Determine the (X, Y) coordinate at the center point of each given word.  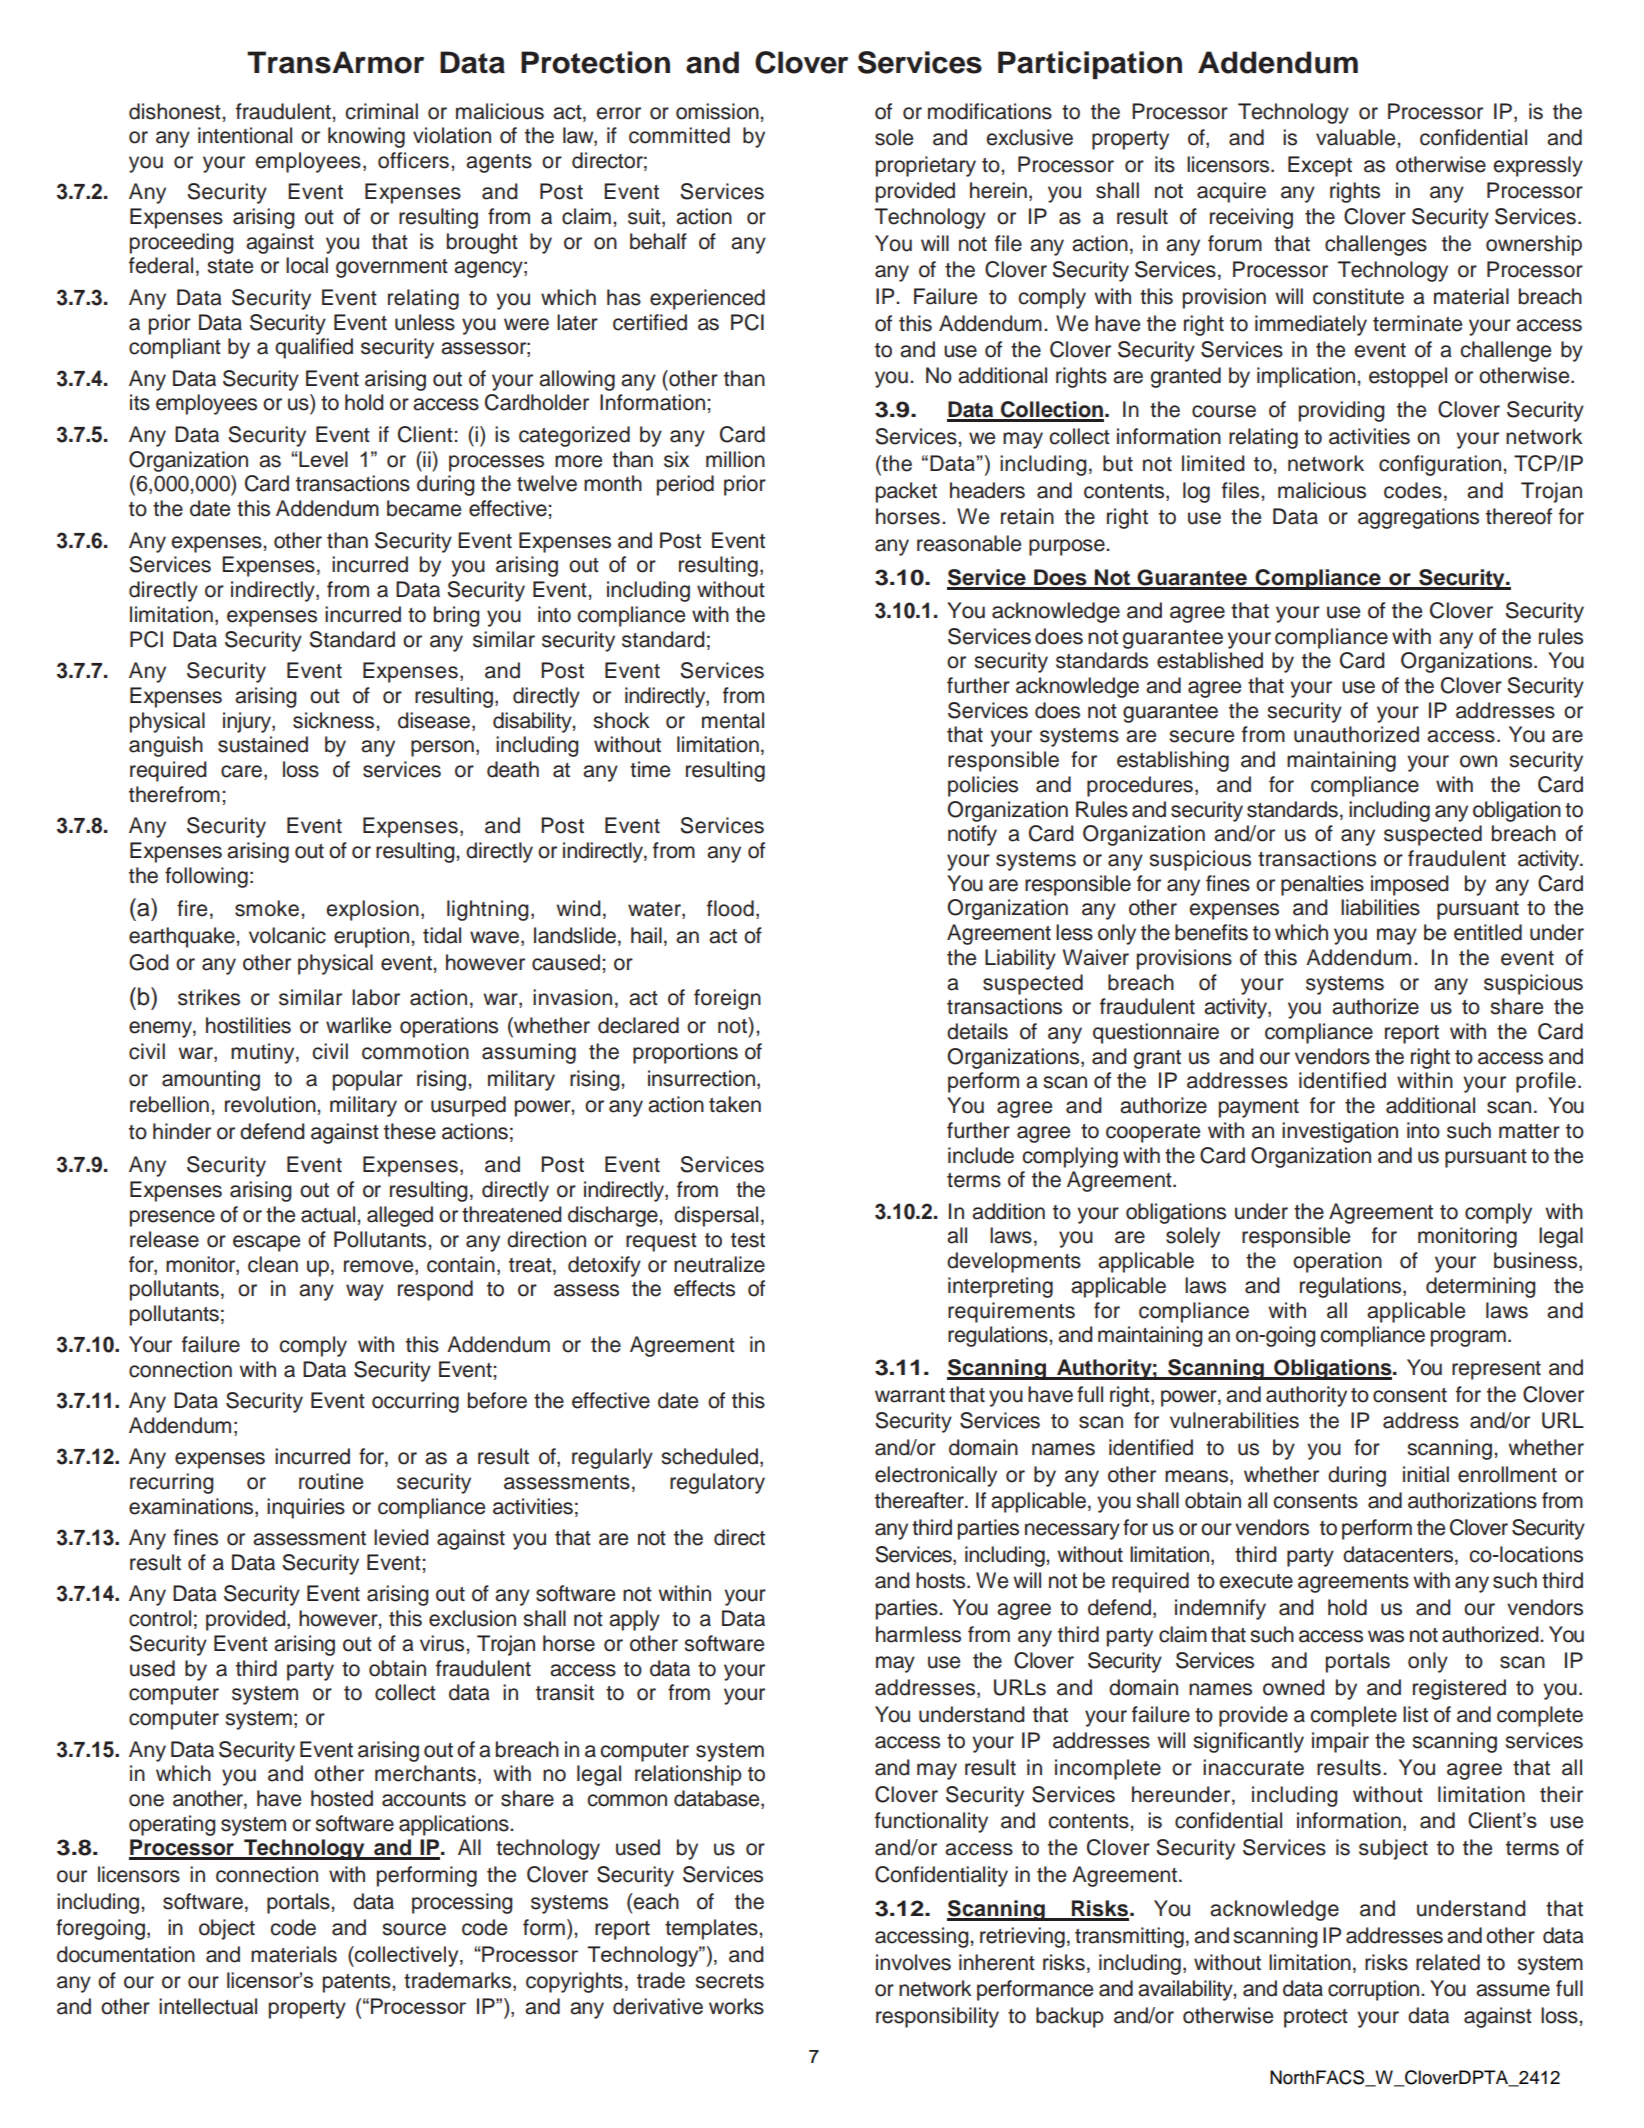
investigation (1340, 1132)
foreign (727, 999)
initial (1426, 1474)
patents (357, 1983)
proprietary (926, 166)
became (424, 508)
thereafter (920, 1500)
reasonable (969, 543)
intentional (245, 135)
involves (913, 1962)
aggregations (1418, 518)
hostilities (248, 1025)
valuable (1355, 137)
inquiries (306, 1508)
